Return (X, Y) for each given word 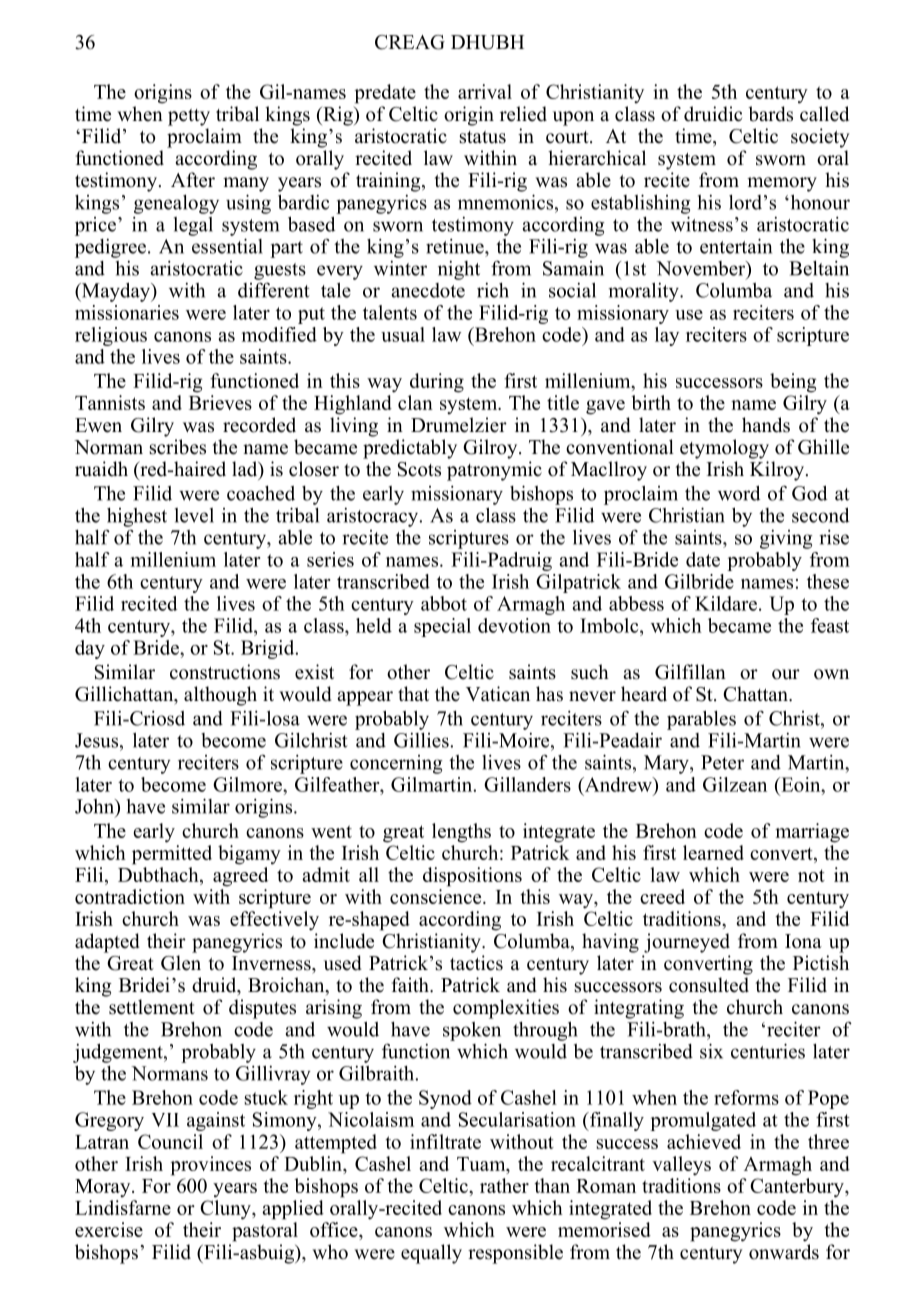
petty (189, 117)
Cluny (226, 1210)
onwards (784, 1252)
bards (770, 114)
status (483, 137)
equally (431, 1254)
